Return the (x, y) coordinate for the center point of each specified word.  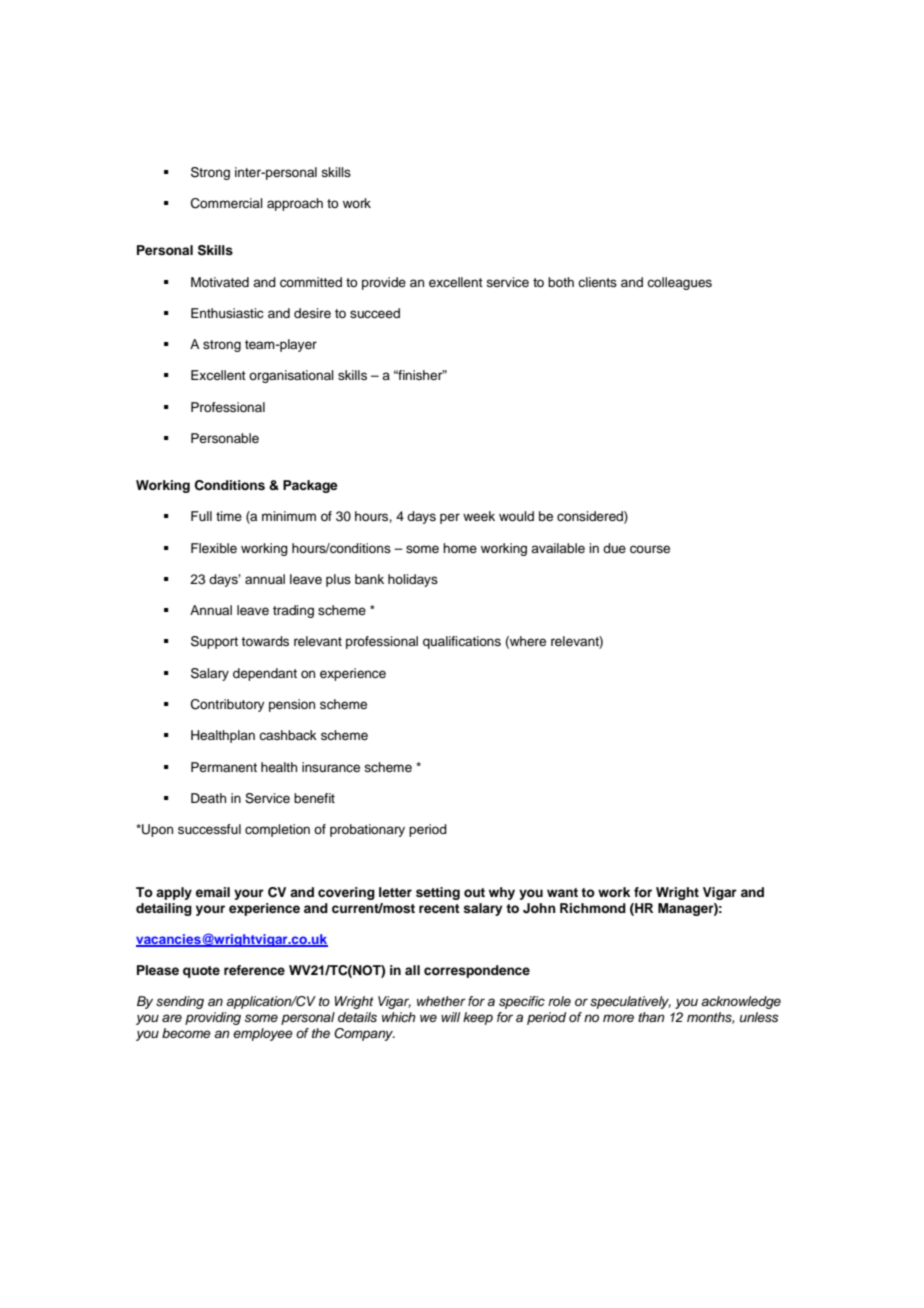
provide (384, 283)
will (450, 1017)
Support (214, 642)
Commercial (227, 203)
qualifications (462, 642)
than (651, 1017)
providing (213, 1018)
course (650, 549)
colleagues (679, 283)
